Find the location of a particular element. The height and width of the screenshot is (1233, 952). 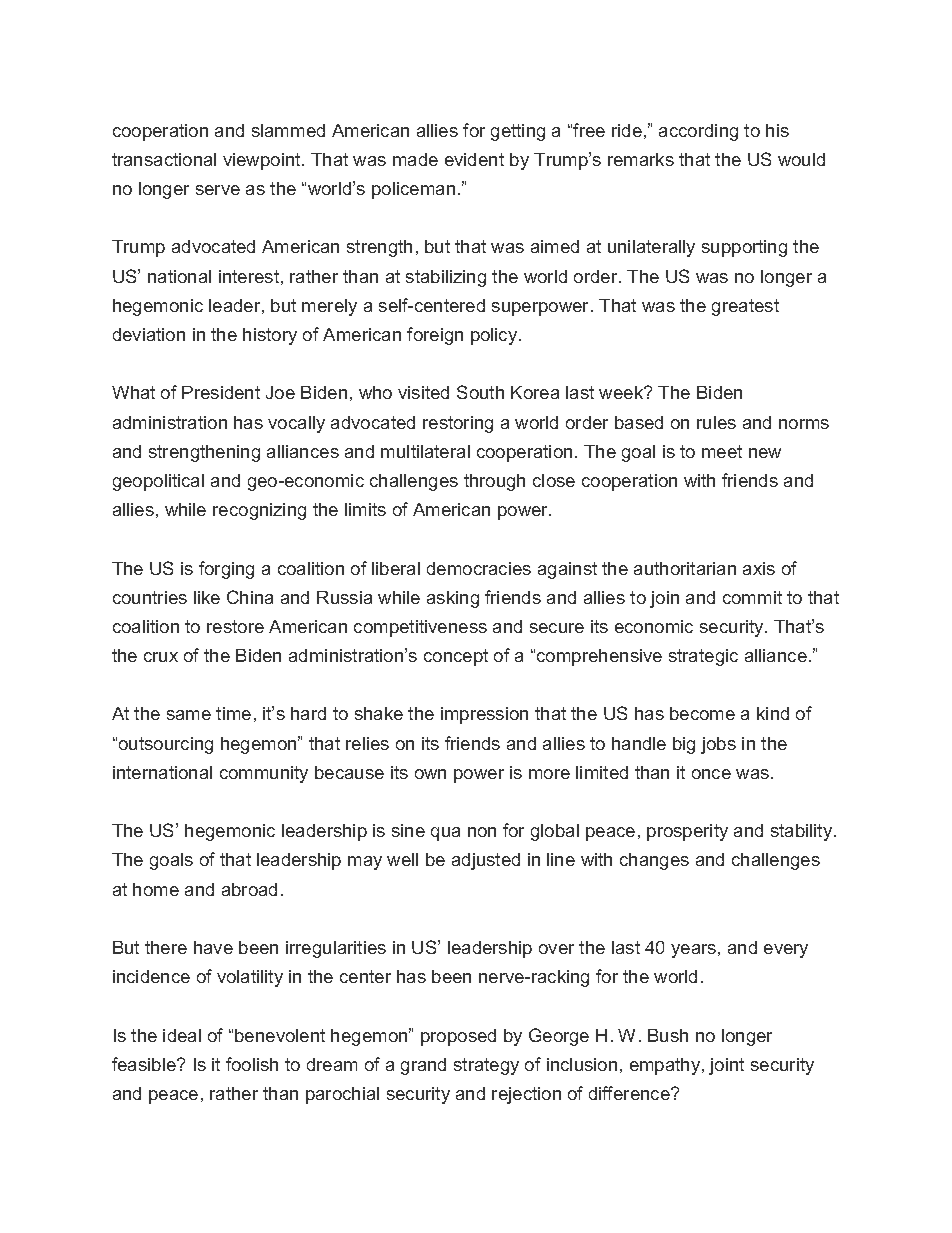

meet is located at coordinates (722, 451).
